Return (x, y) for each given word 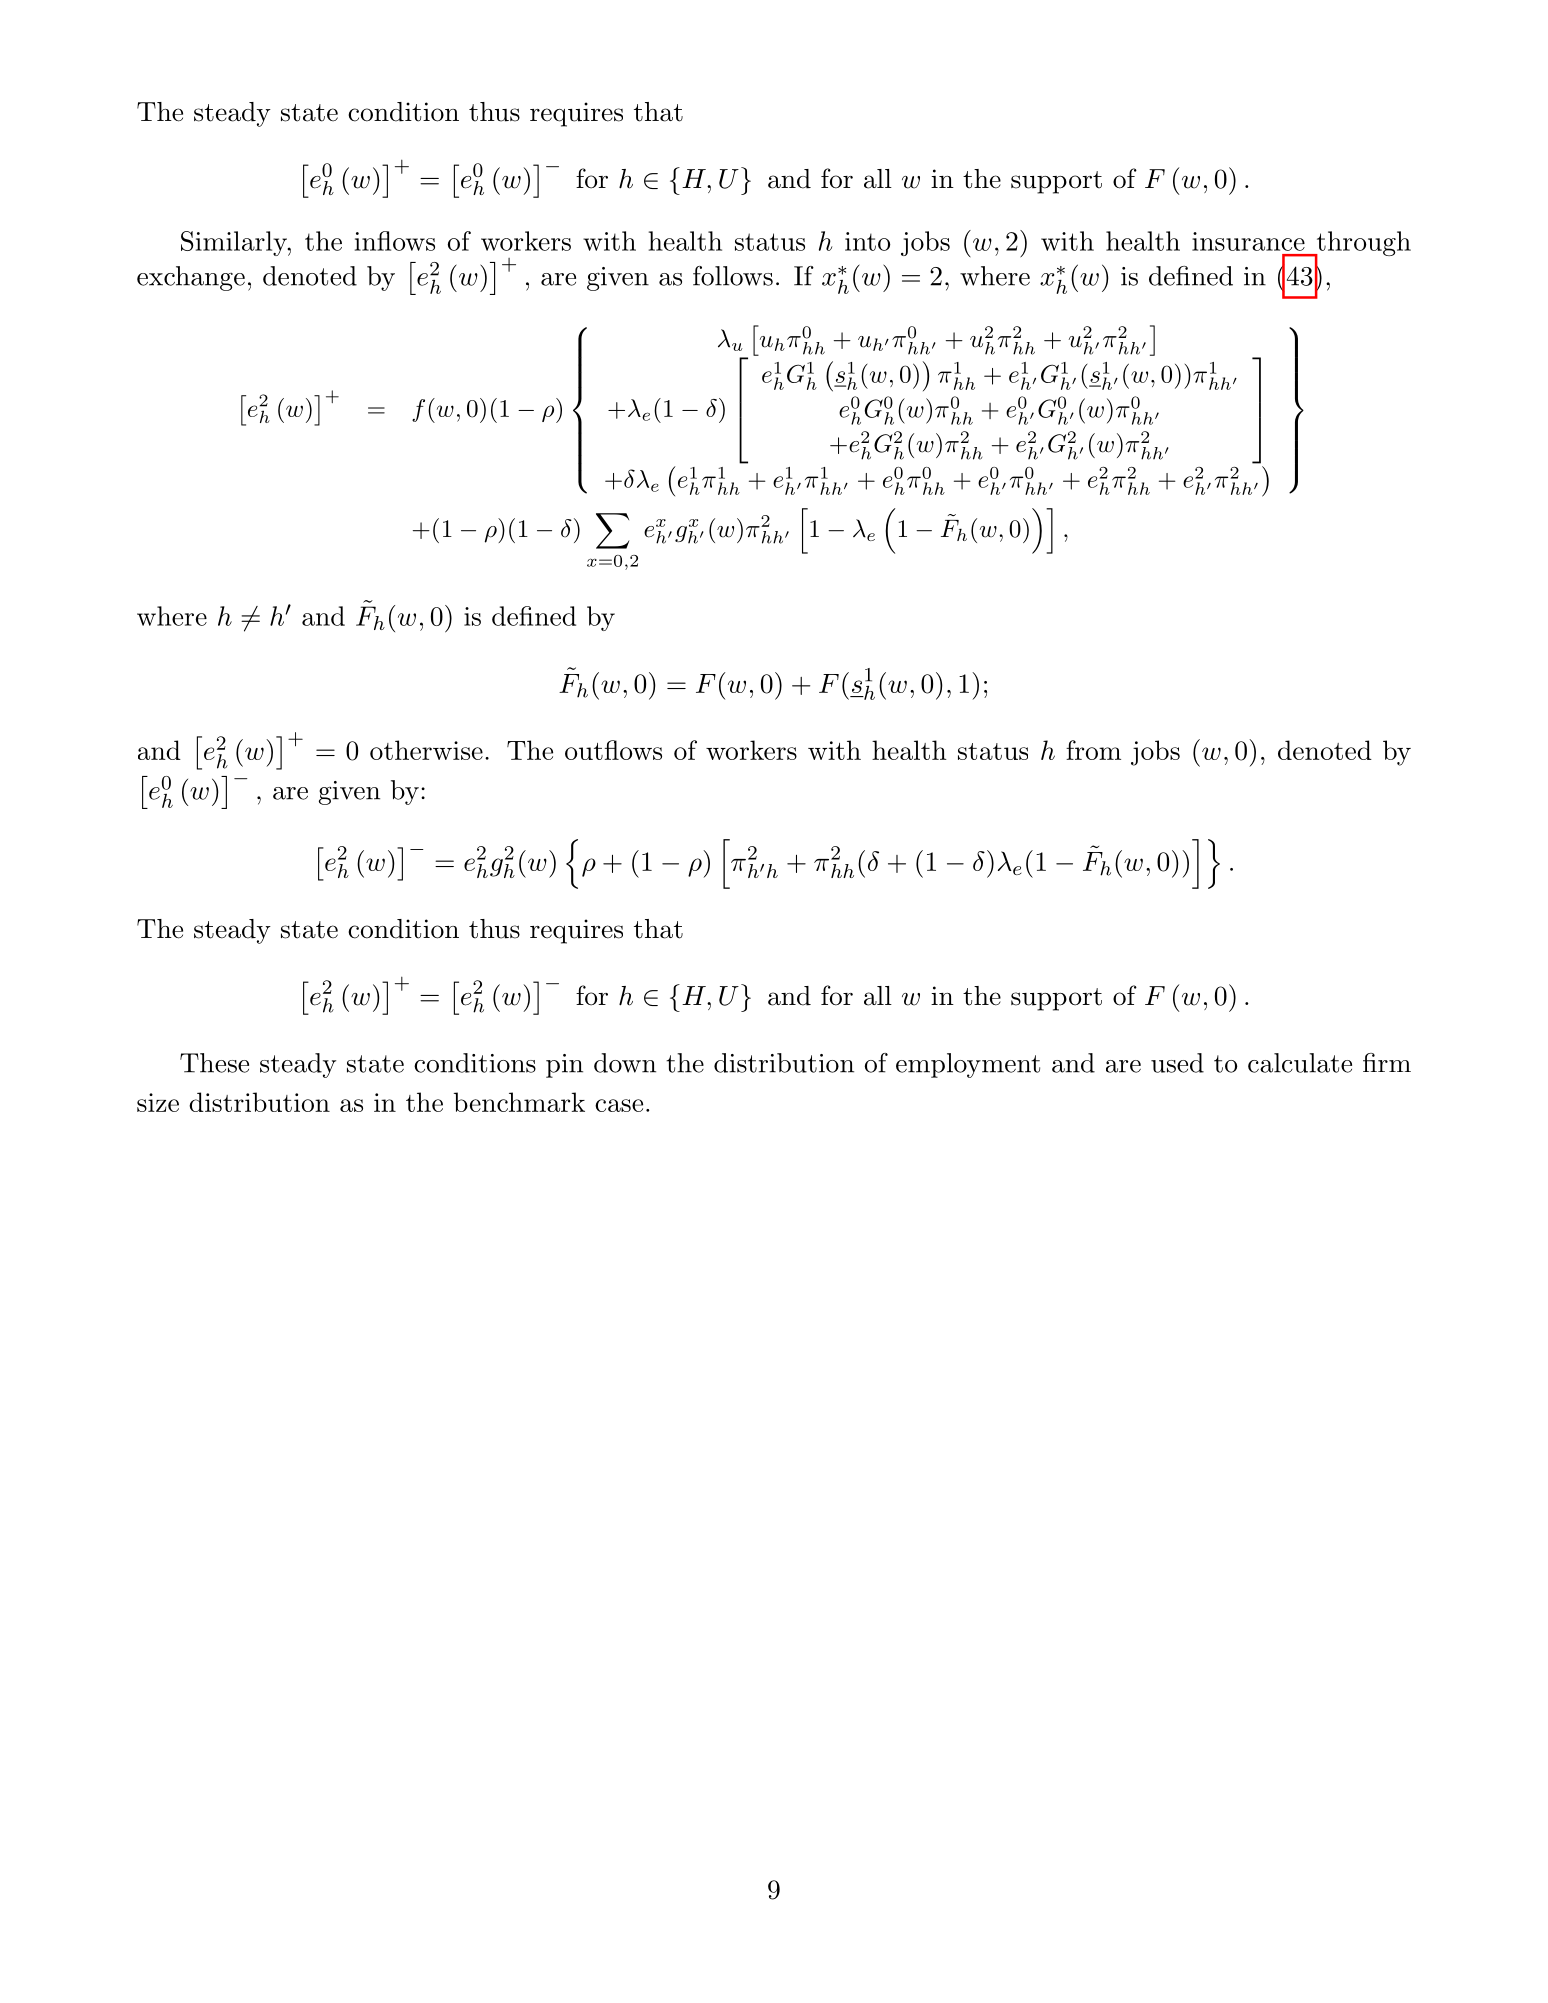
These (214, 1063)
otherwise (426, 750)
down (625, 1063)
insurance (1248, 241)
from (1093, 750)
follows (733, 276)
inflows (395, 241)
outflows (613, 750)
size (158, 1102)
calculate (1300, 1063)
